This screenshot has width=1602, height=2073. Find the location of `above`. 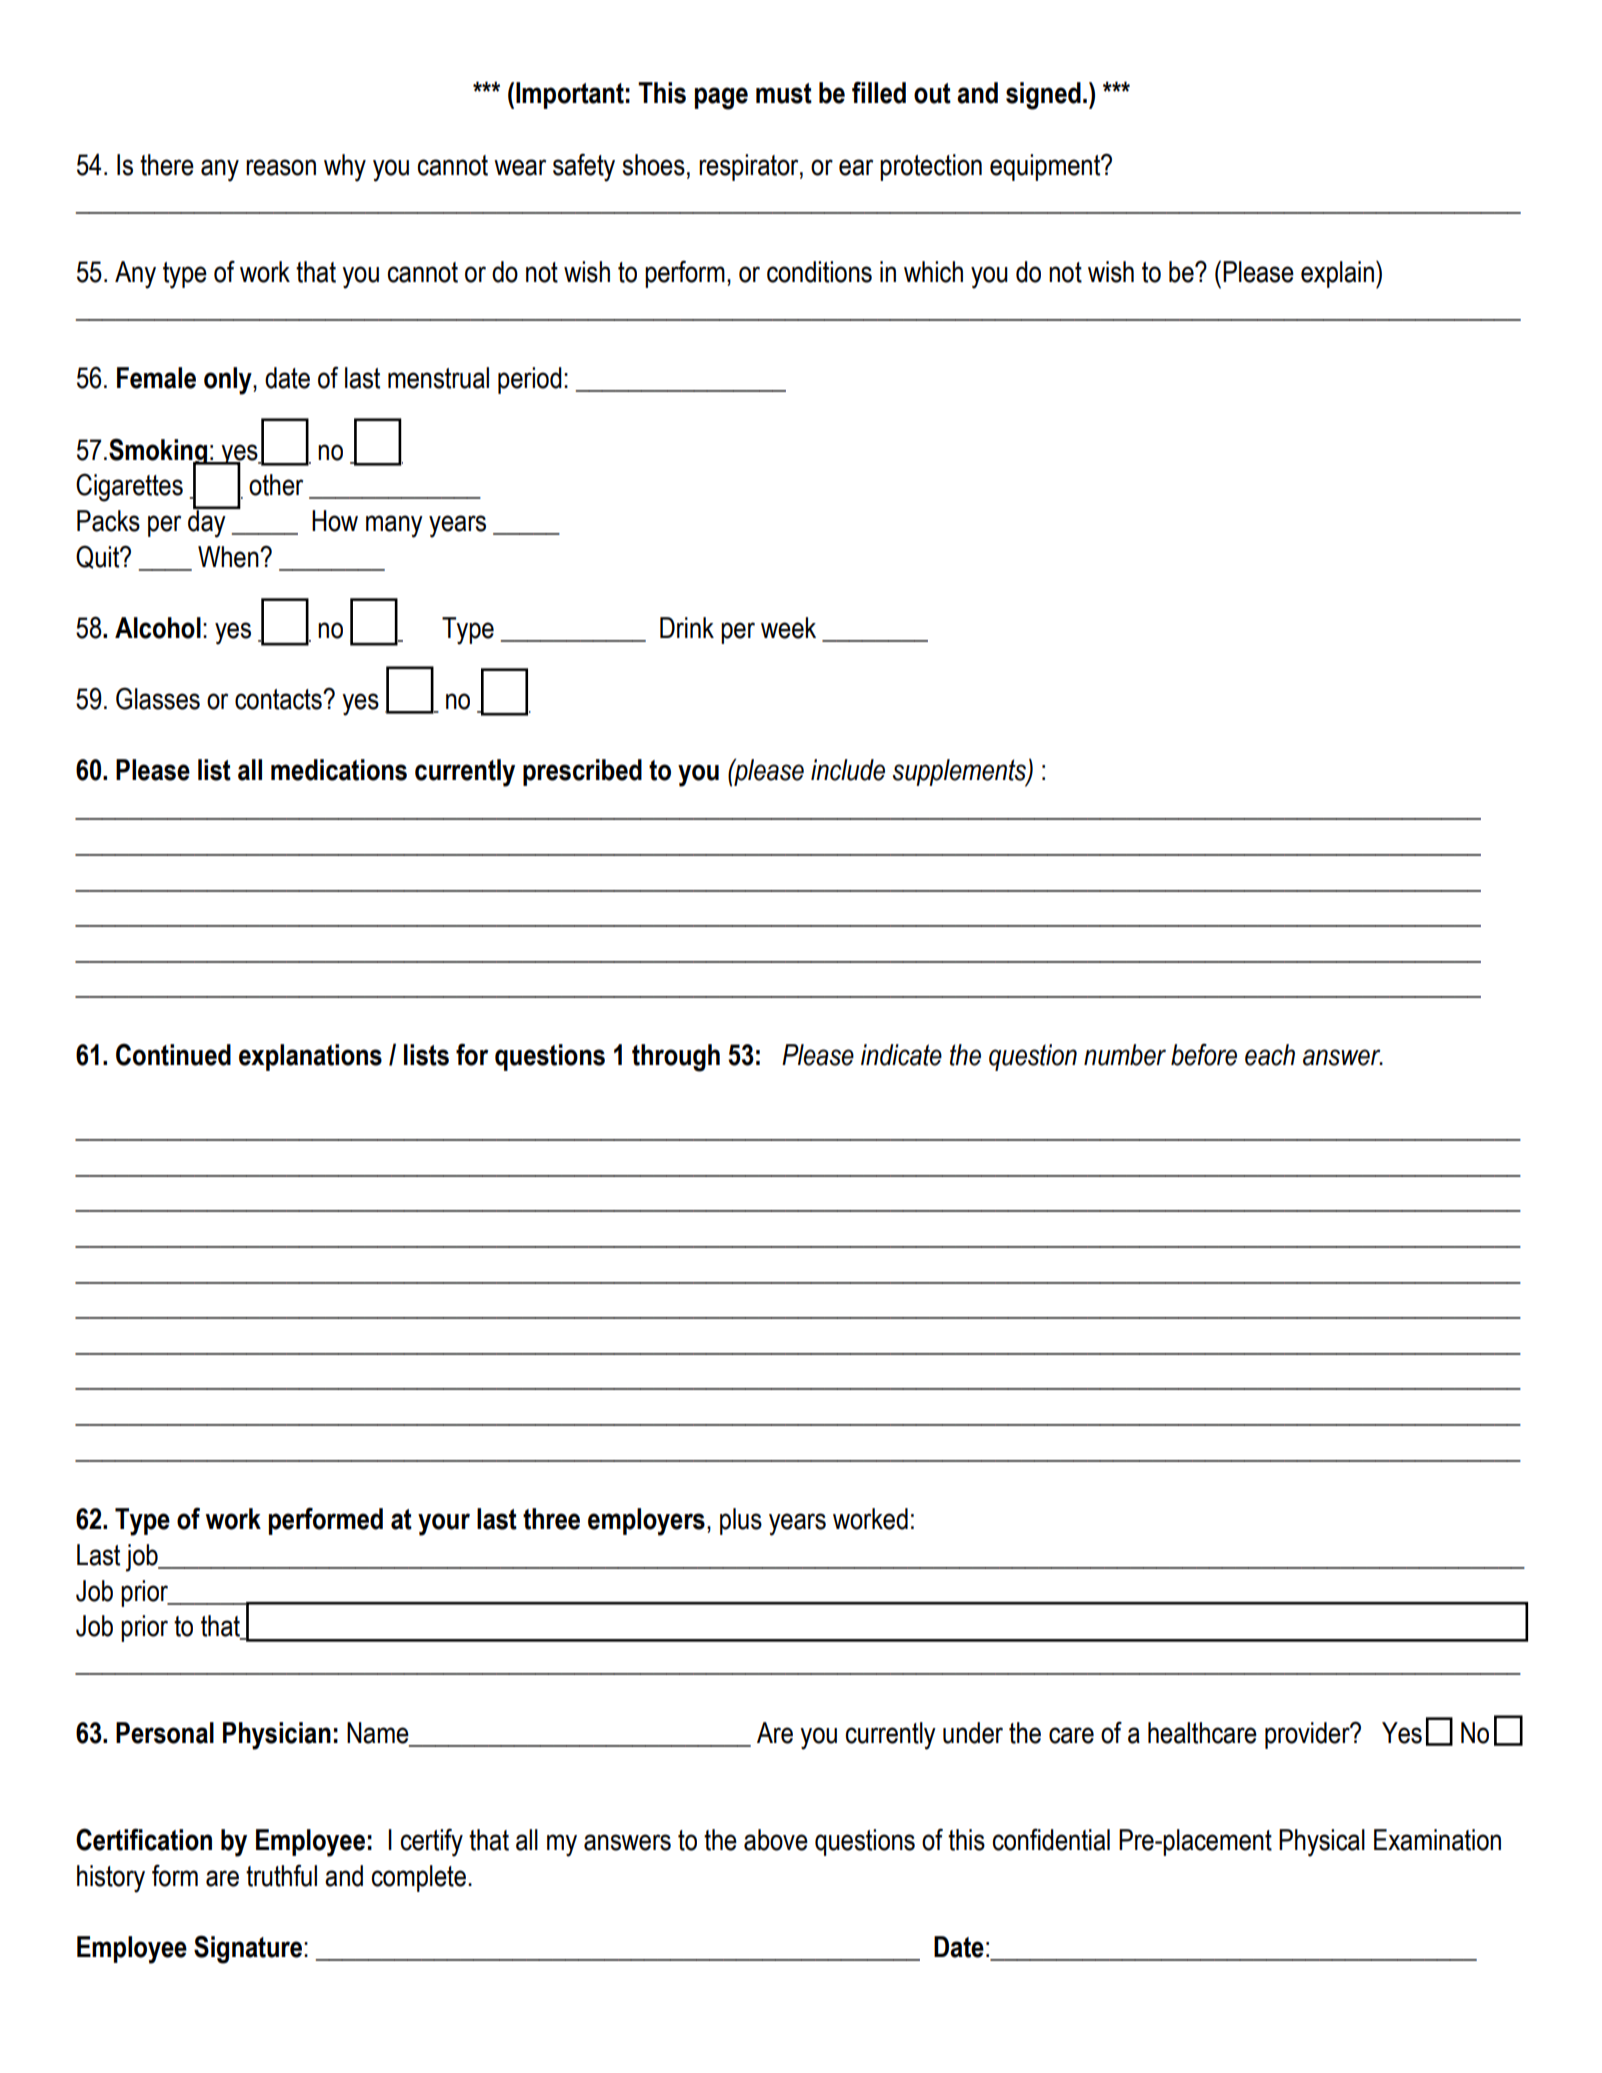

above is located at coordinates (776, 1840).
